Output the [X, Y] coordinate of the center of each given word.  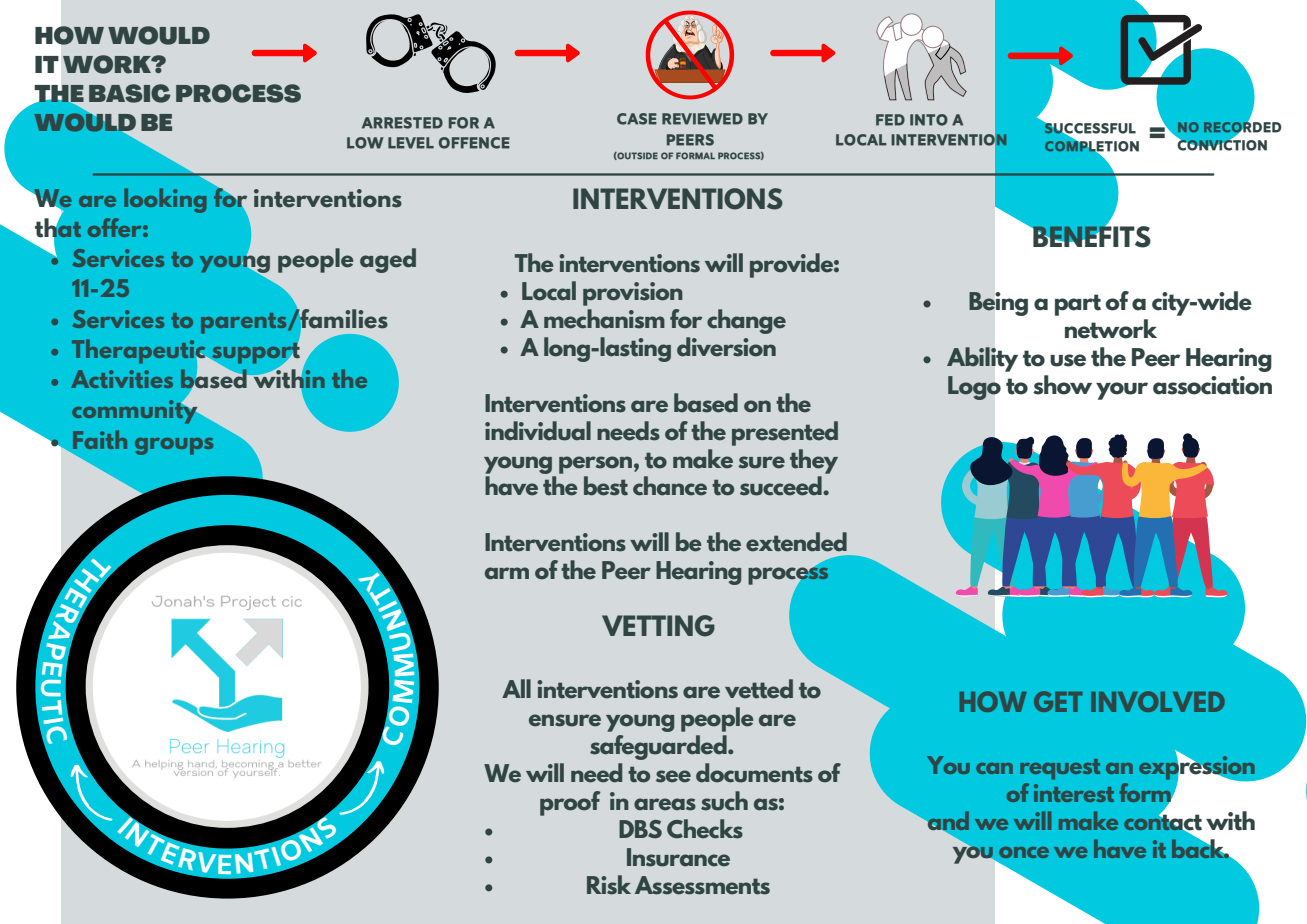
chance [670, 486]
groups [174, 446]
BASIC [130, 93]
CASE [637, 119]
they [814, 461]
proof [570, 803]
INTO [929, 120]
